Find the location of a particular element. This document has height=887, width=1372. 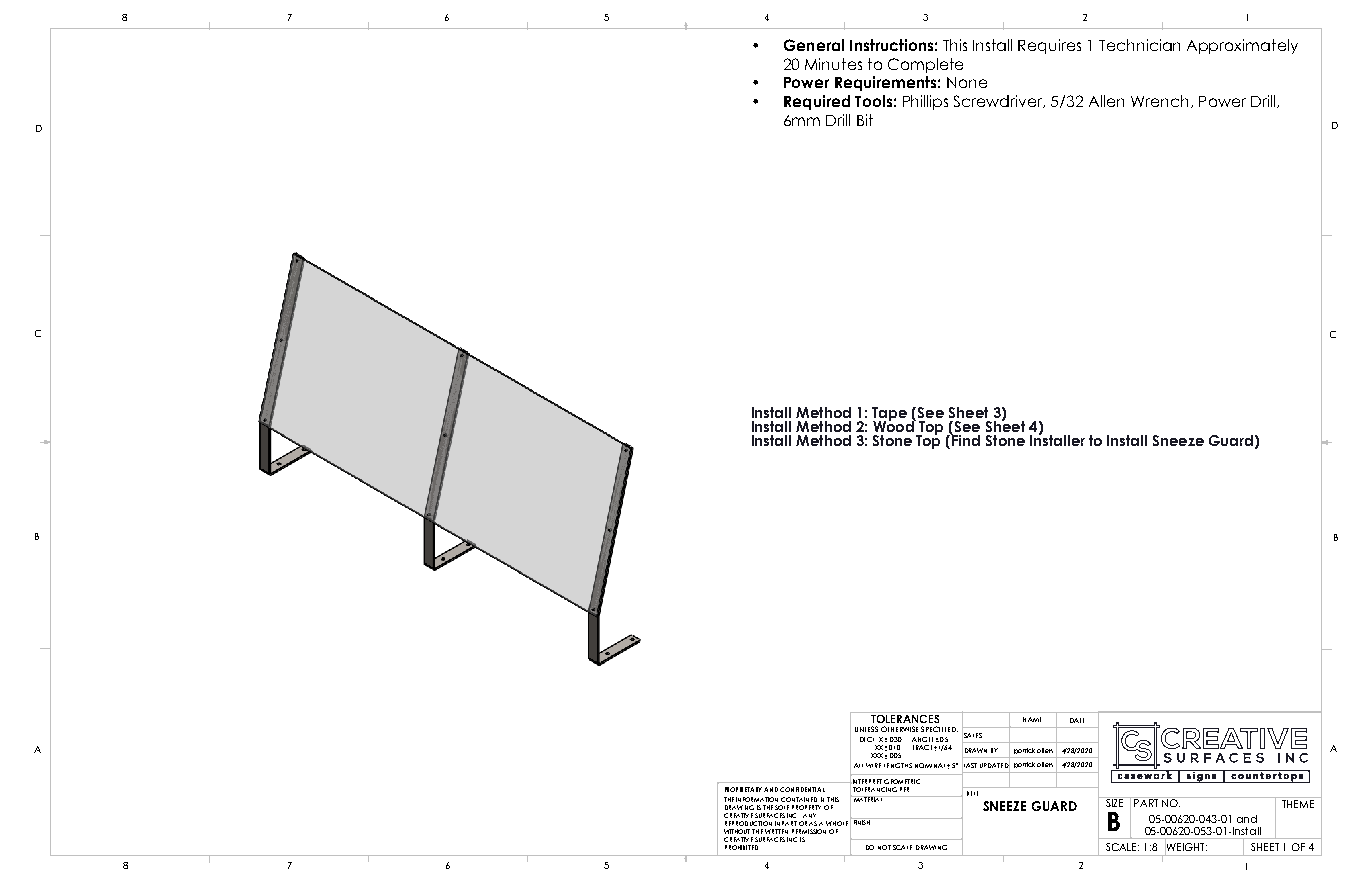

UNLESS is located at coordinates (866, 729).
